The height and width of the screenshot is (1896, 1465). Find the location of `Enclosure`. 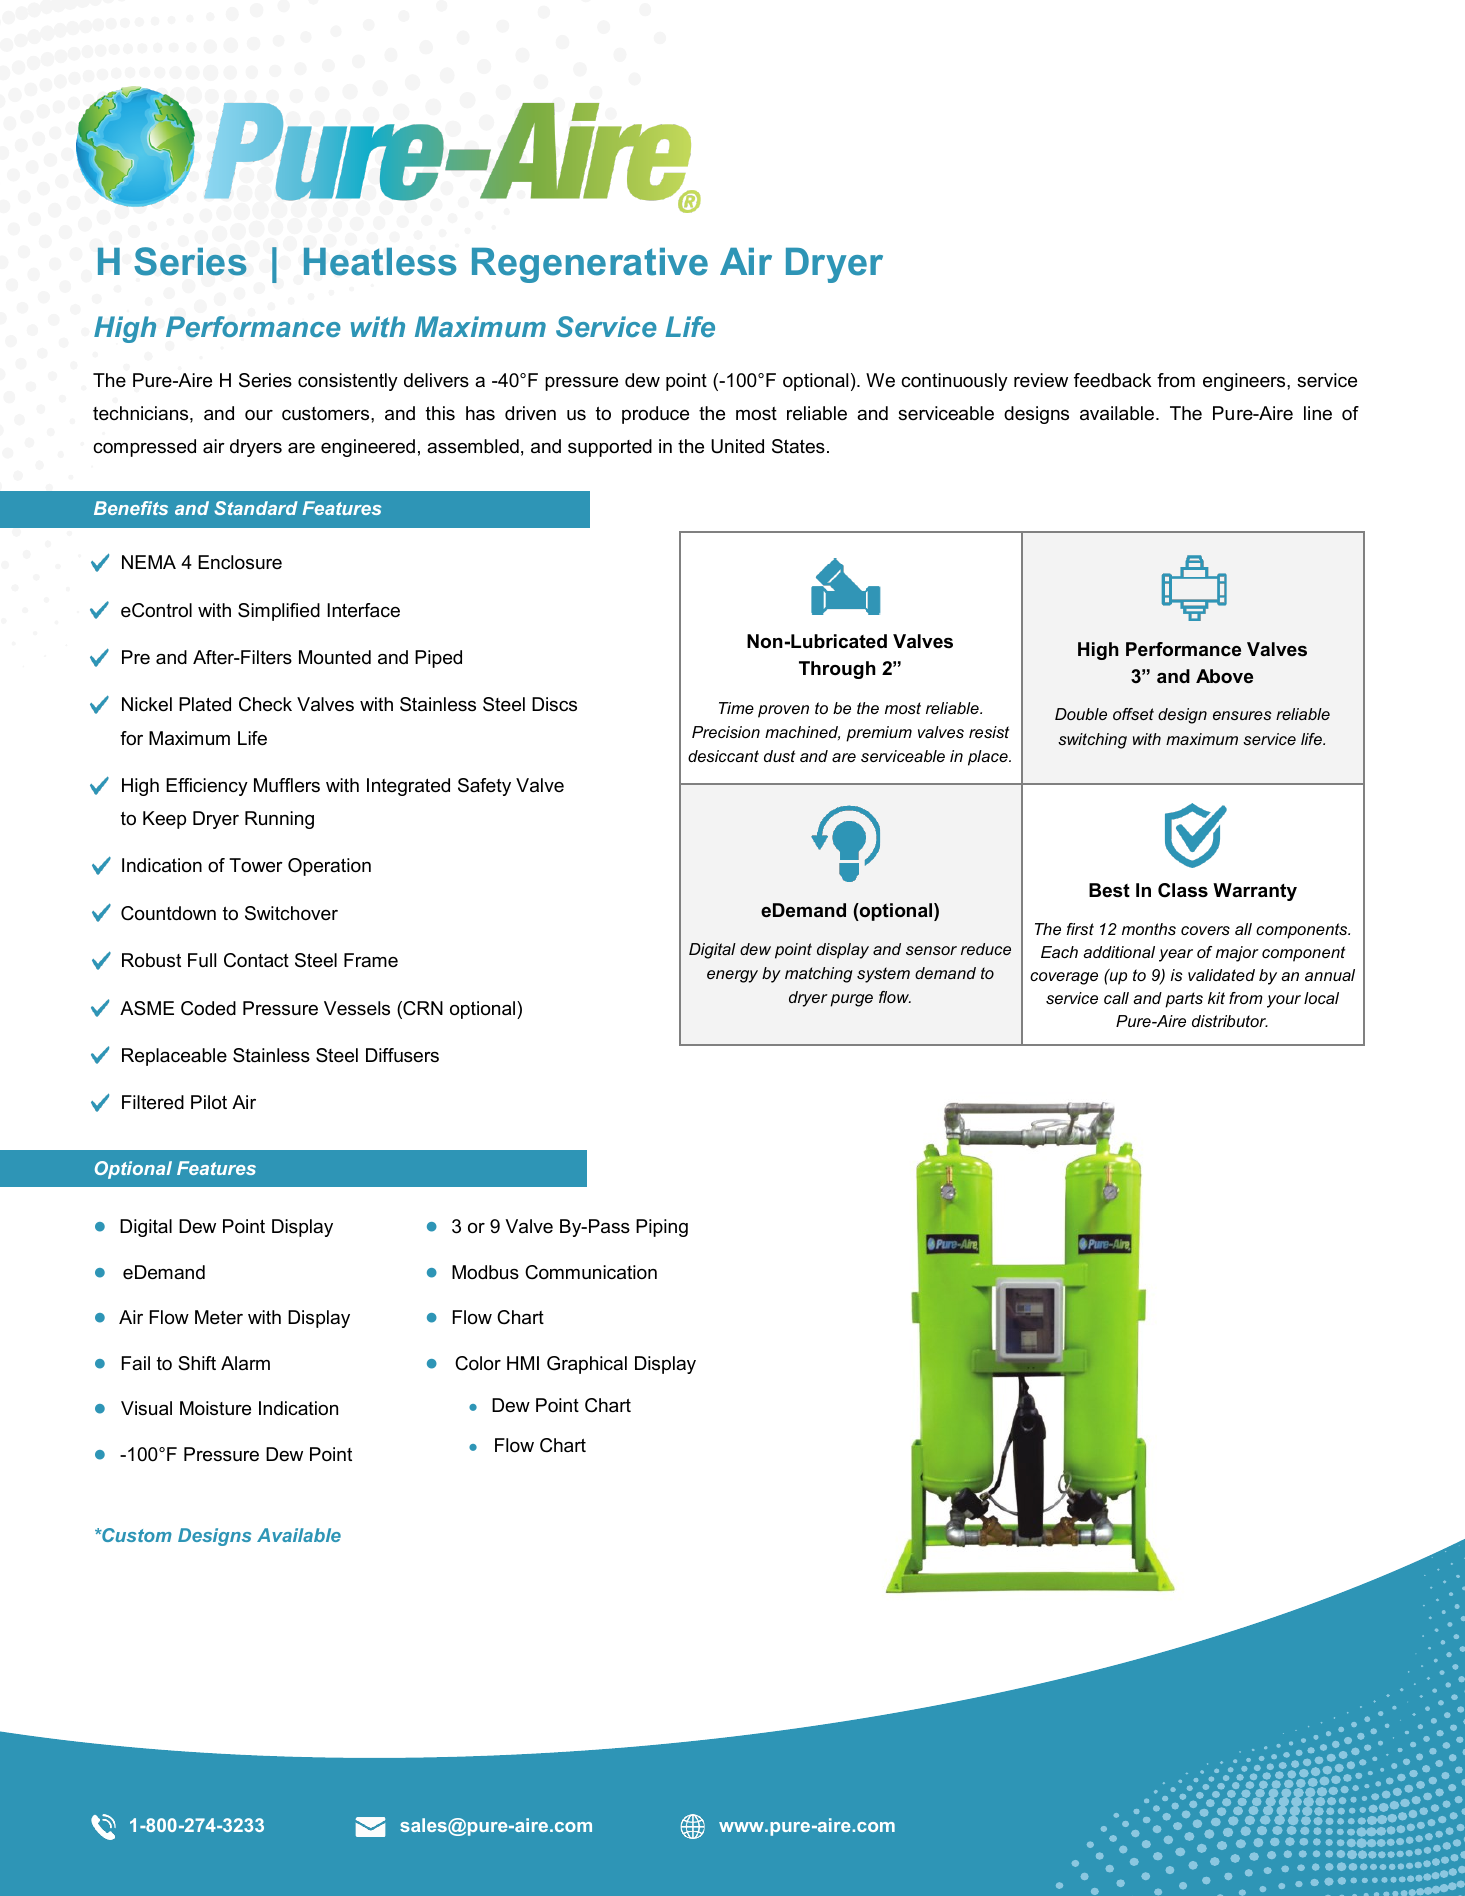

Enclosure is located at coordinates (240, 562).
